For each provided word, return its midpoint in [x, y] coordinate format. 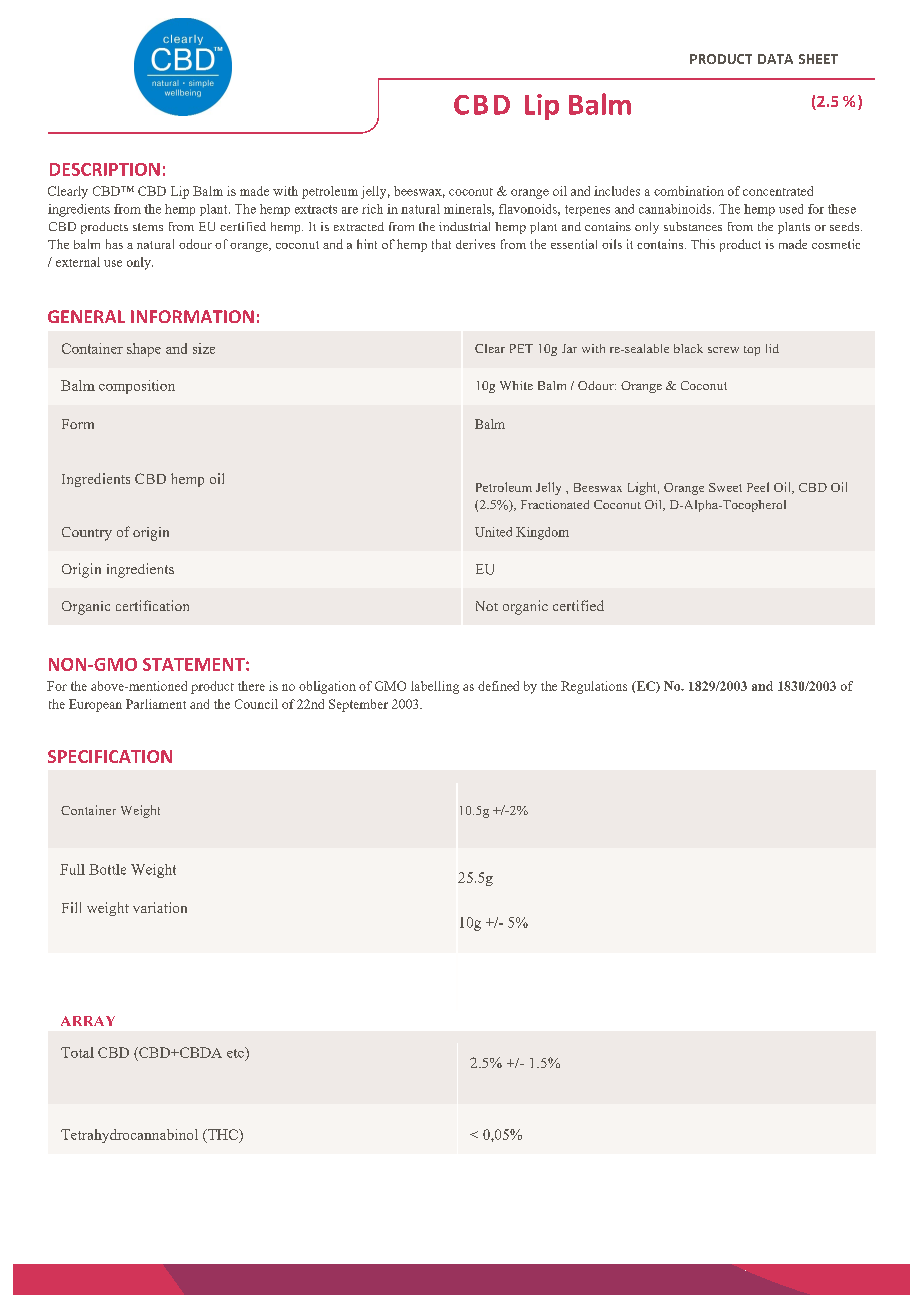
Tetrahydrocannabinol [129, 1136]
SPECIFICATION [110, 756]
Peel [758, 487]
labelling [435, 687]
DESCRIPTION [105, 169]
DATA [775, 59]
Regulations [594, 687]
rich [372, 209]
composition [137, 387]
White [516, 385]
